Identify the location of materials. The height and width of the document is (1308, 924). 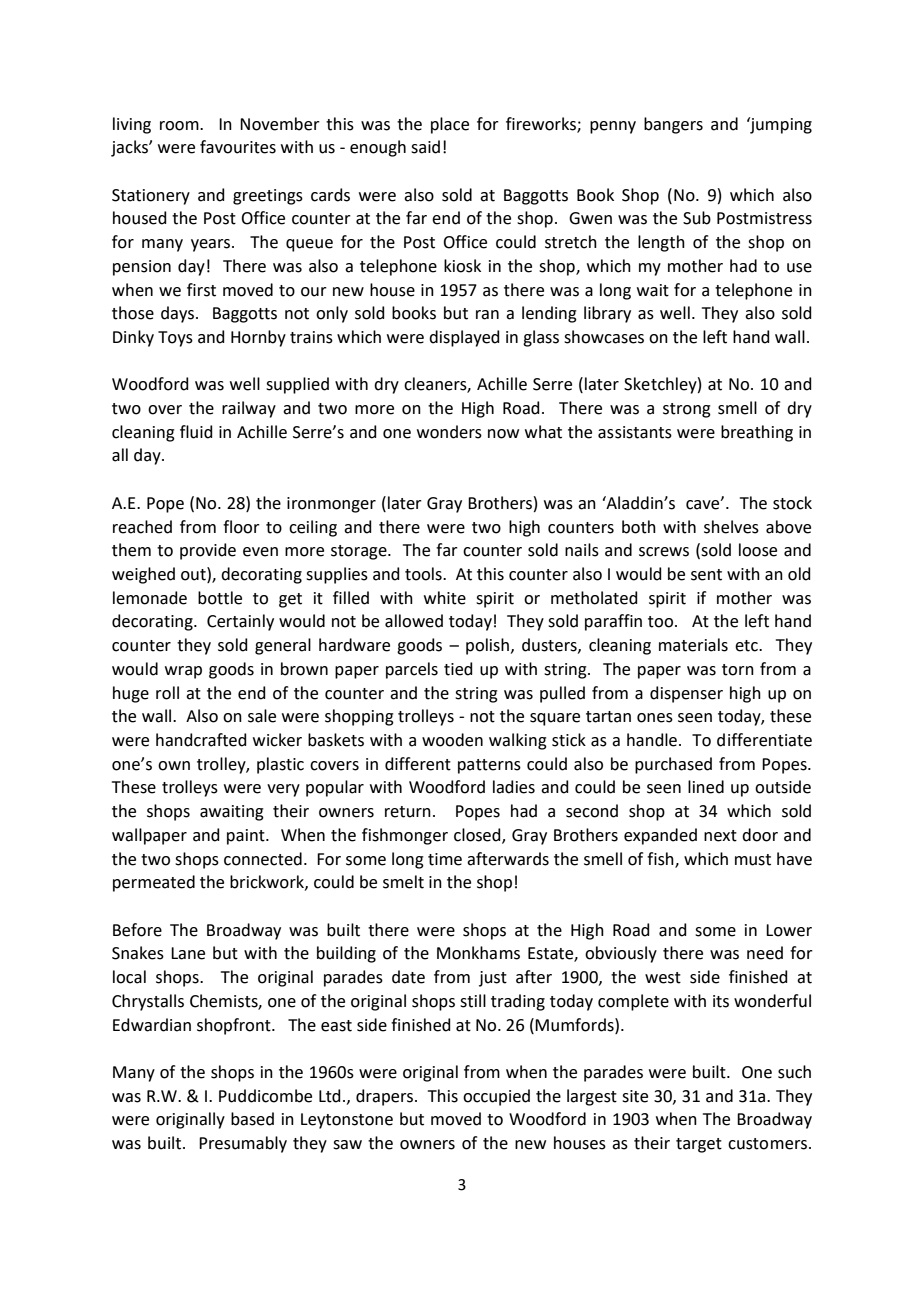
(693, 645).
